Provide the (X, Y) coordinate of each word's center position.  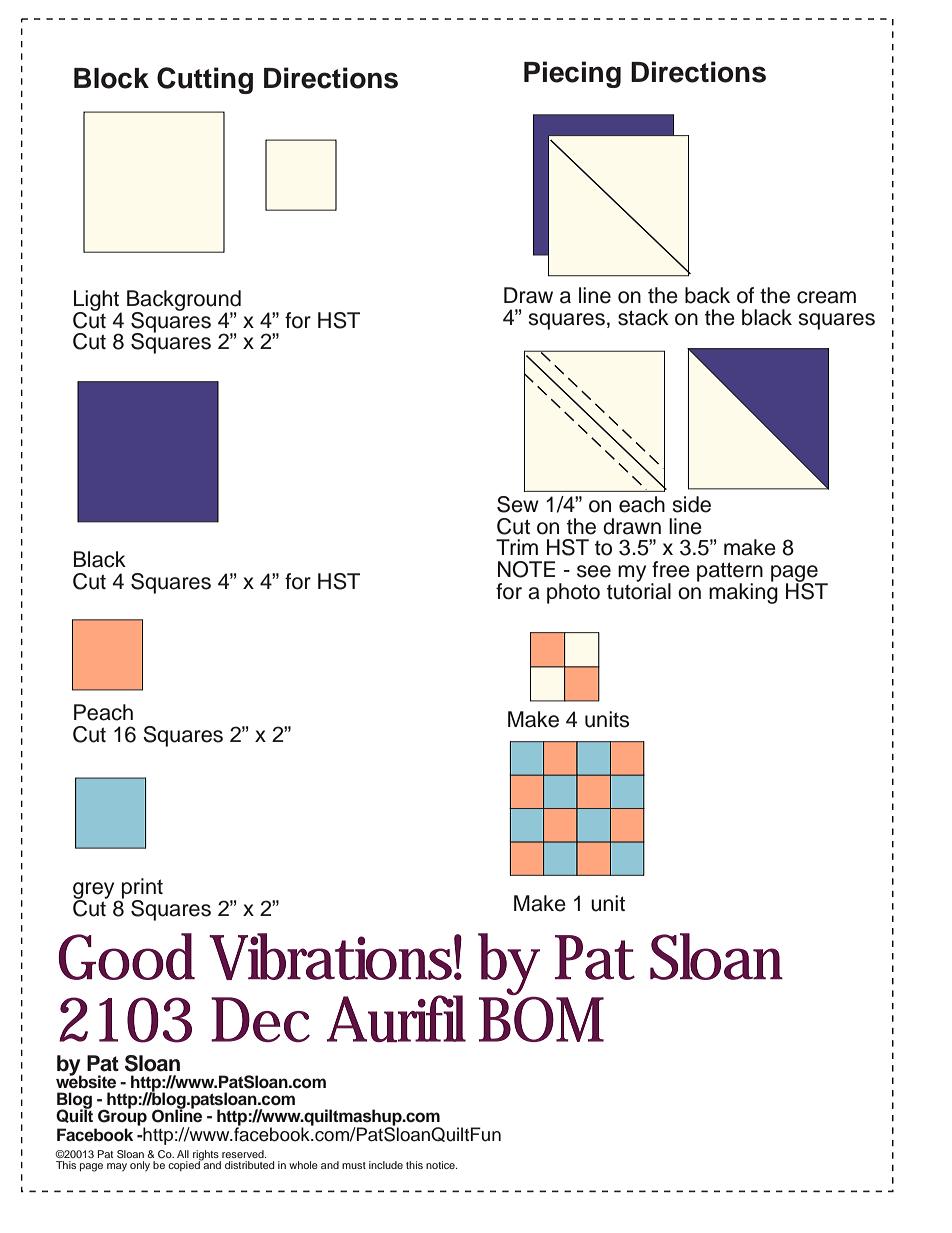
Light (98, 301)
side (692, 504)
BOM (541, 1018)
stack (643, 317)
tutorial (639, 590)
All (183, 1154)
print (142, 889)
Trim (517, 547)
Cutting (205, 80)
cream (826, 297)
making (743, 592)
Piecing (572, 74)
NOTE (526, 569)
